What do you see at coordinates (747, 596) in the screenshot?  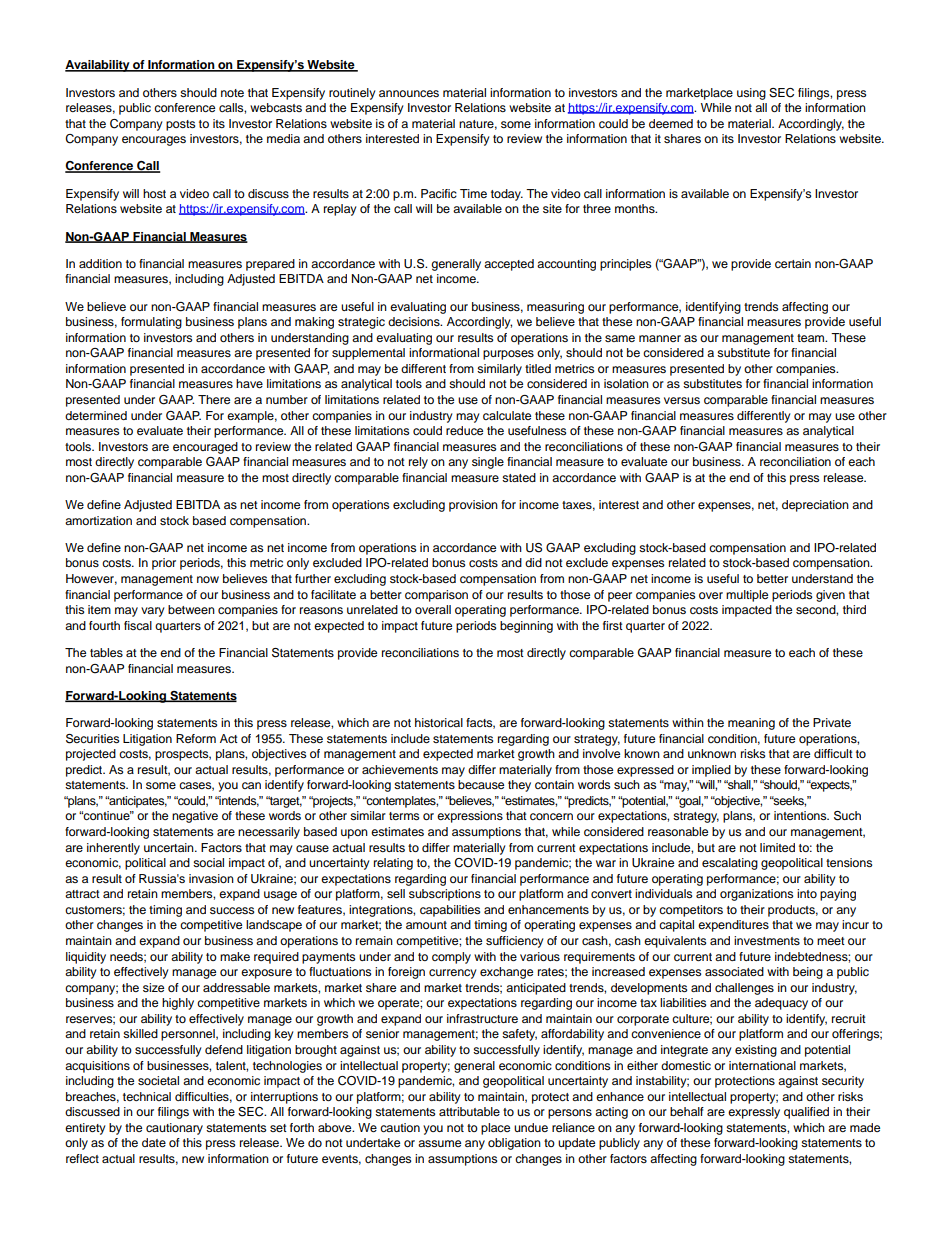 I see `multiple` at bounding box center [747, 596].
